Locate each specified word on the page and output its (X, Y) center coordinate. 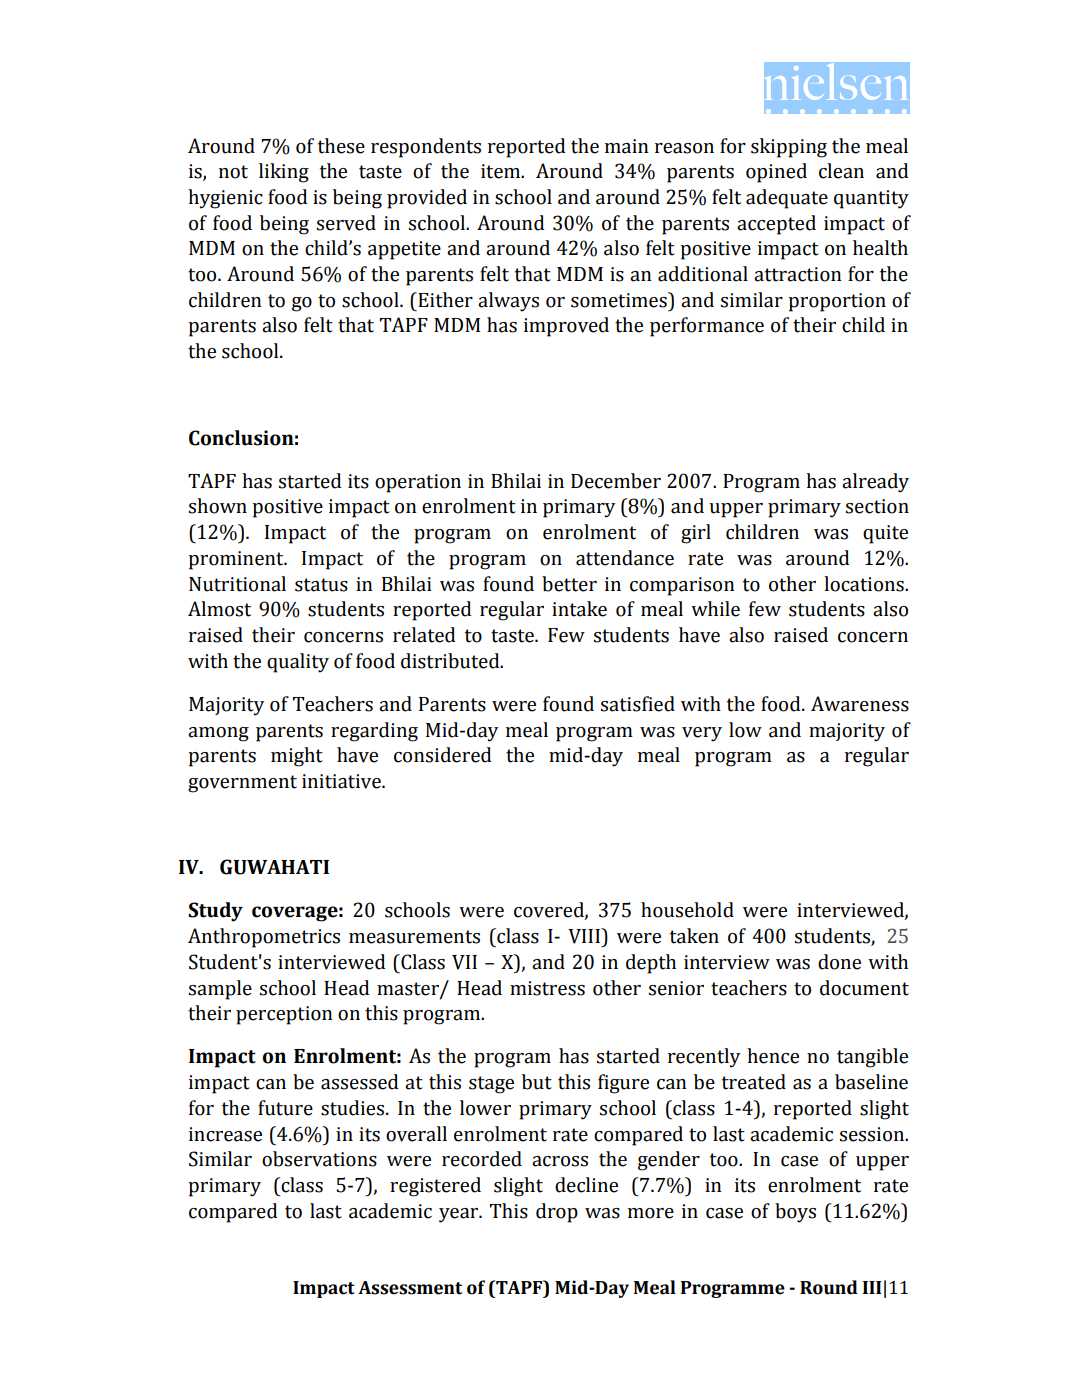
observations (319, 1159)
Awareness (860, 704)
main (627, 146)
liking (284, 173)
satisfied (638, 704)
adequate (787, 199)
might (297, 757)
